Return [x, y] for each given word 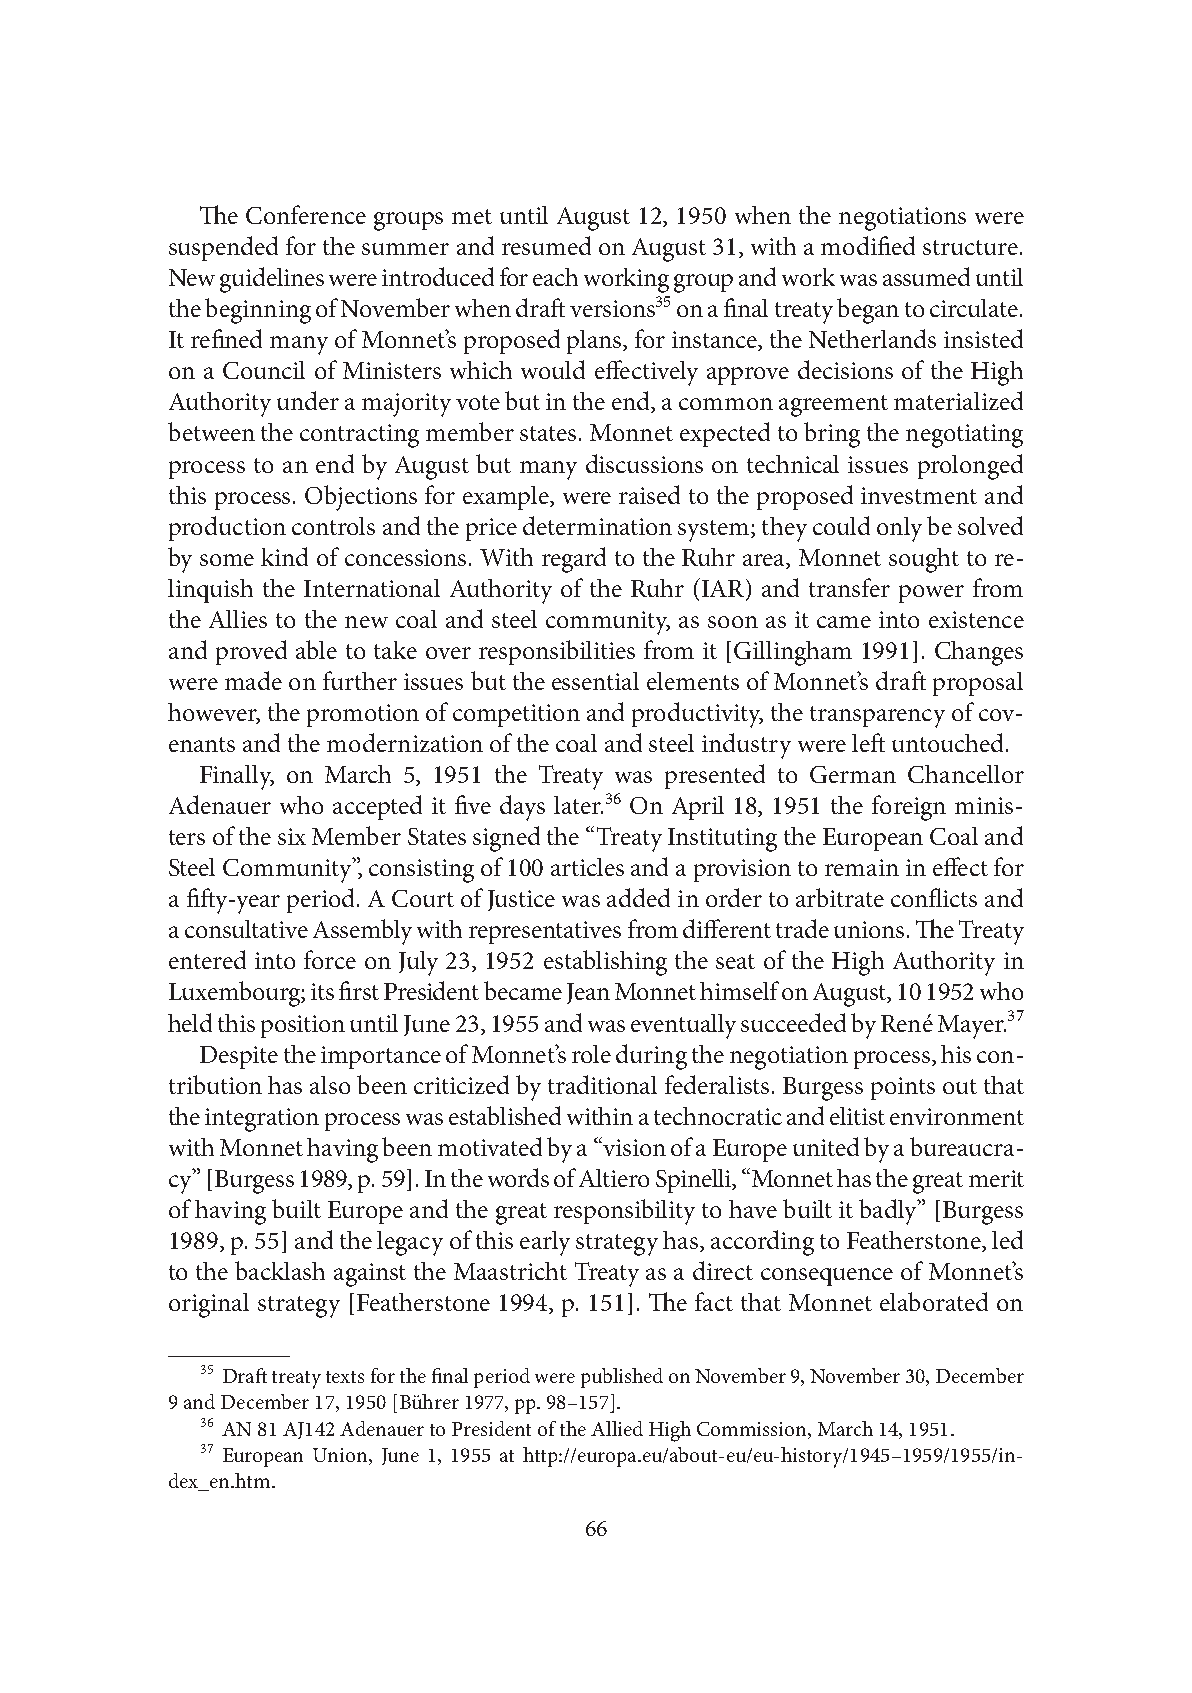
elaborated [934, 1301]
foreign [909, 808]
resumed [546, 245]
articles [587, 867]
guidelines [272, 280]
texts [345, 1377]
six [292, 836]
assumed [926, 276]
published [622, 1378]
